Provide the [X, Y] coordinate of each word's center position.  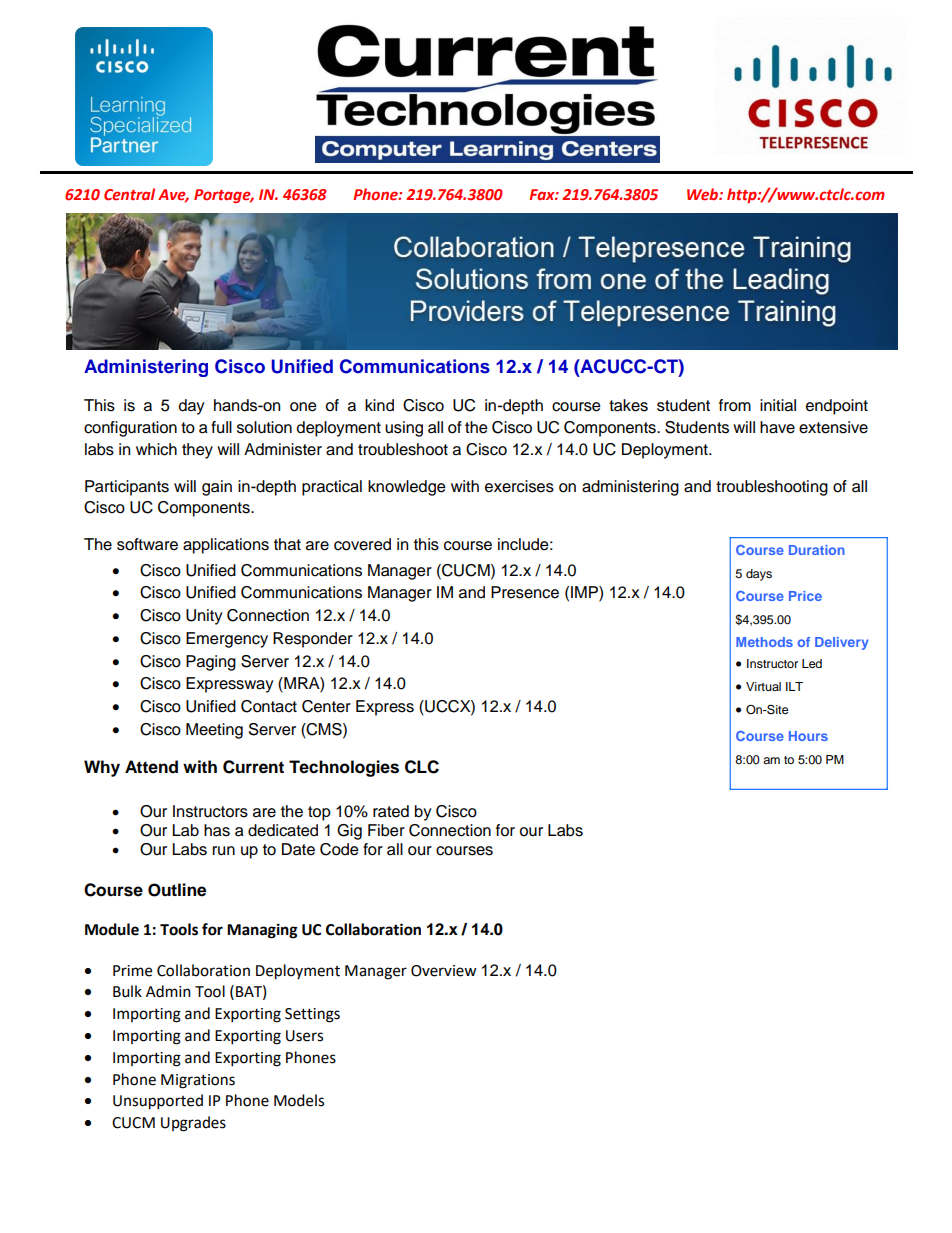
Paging [211, 663]
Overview [444, 971]
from [735, 405]
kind [379, 405]
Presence [525, 592]
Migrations [198, 1081]
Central [129, 194]
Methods [764, 642]
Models [299, 1100]
